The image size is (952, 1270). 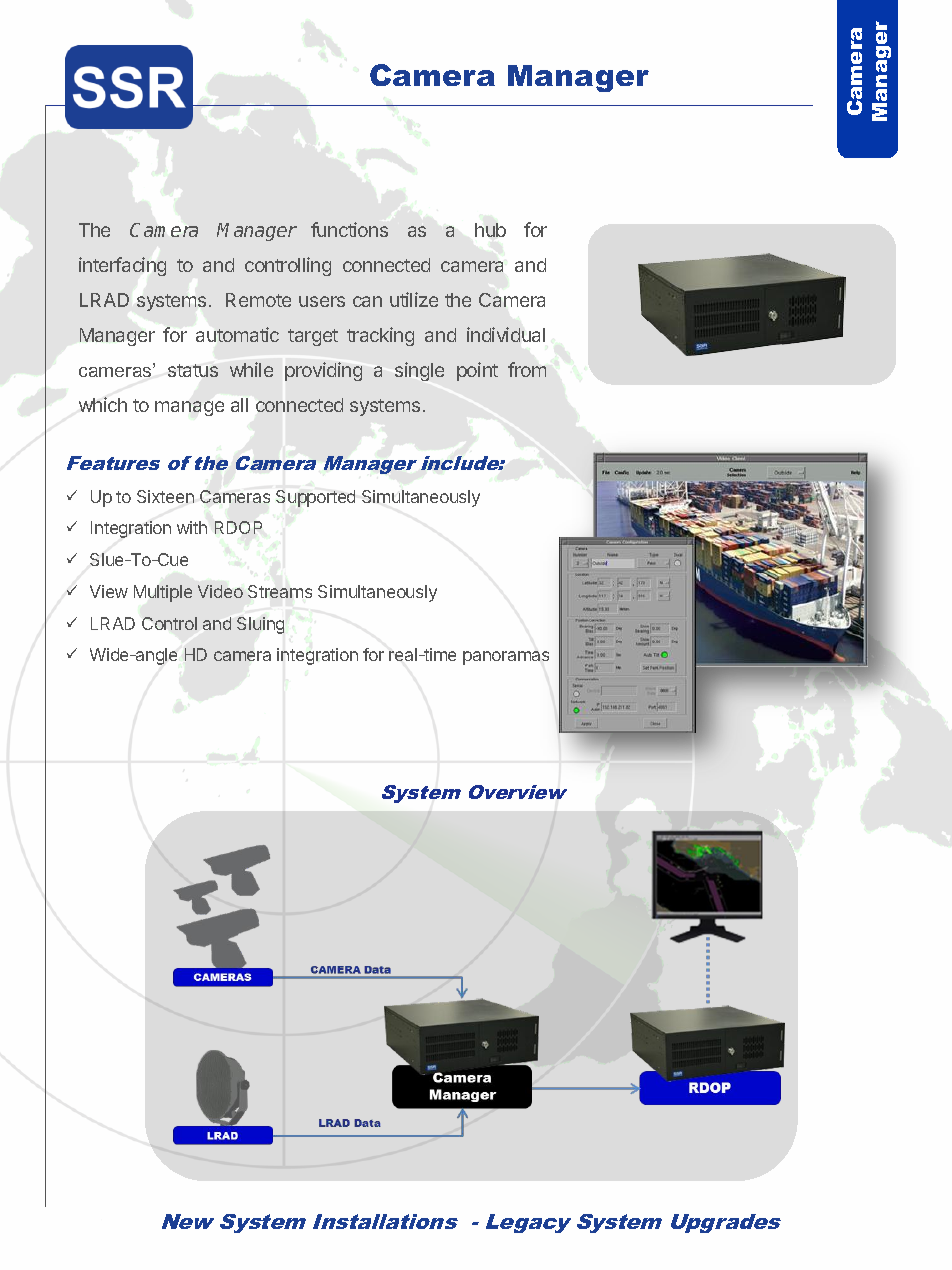 I want to click on point, so click(x=477, y=371).
